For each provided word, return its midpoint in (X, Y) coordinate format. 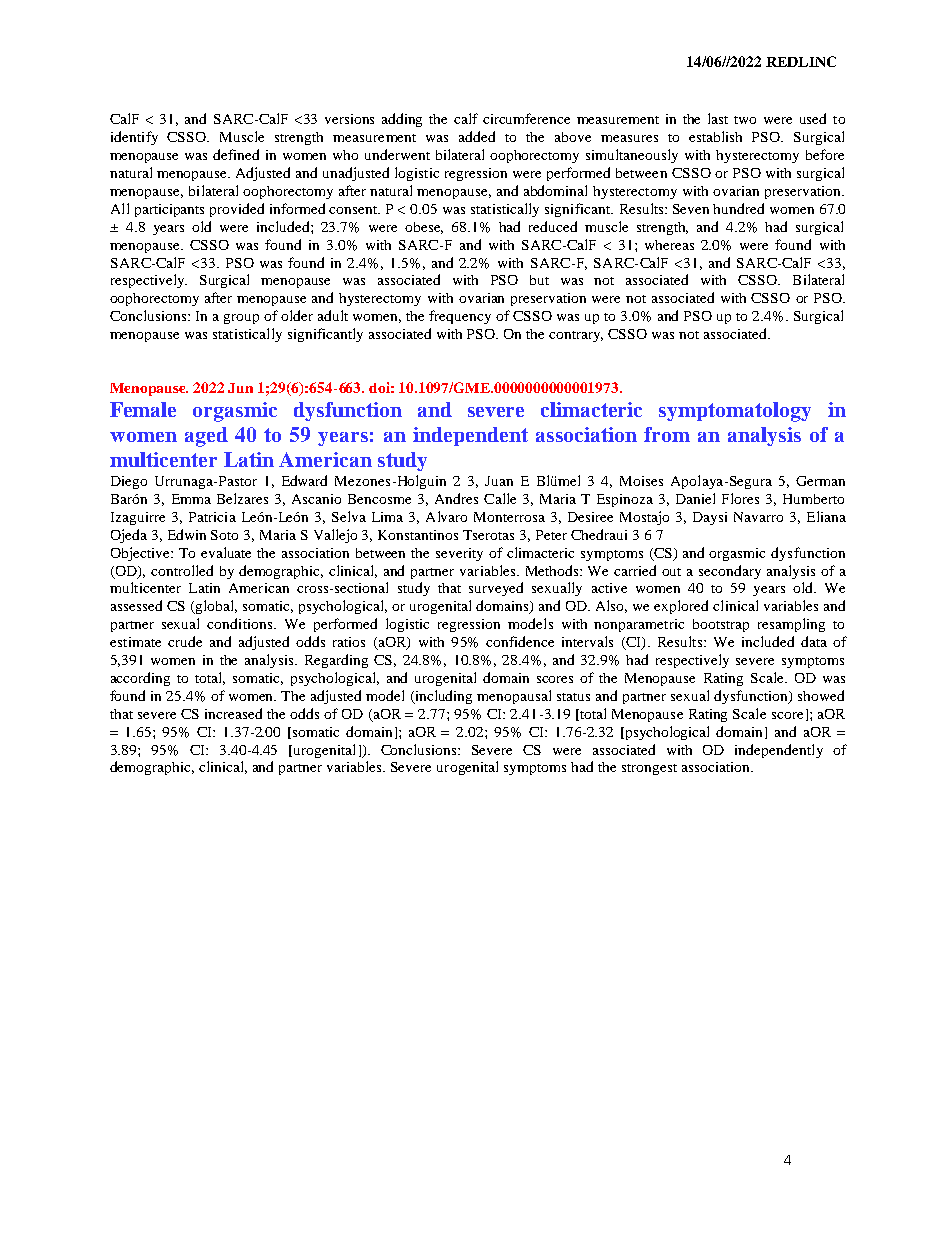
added (477, 136)
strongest (649, 769)
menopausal (514, 697)
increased (233, 713)
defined (236, 154)
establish (715, 136)
